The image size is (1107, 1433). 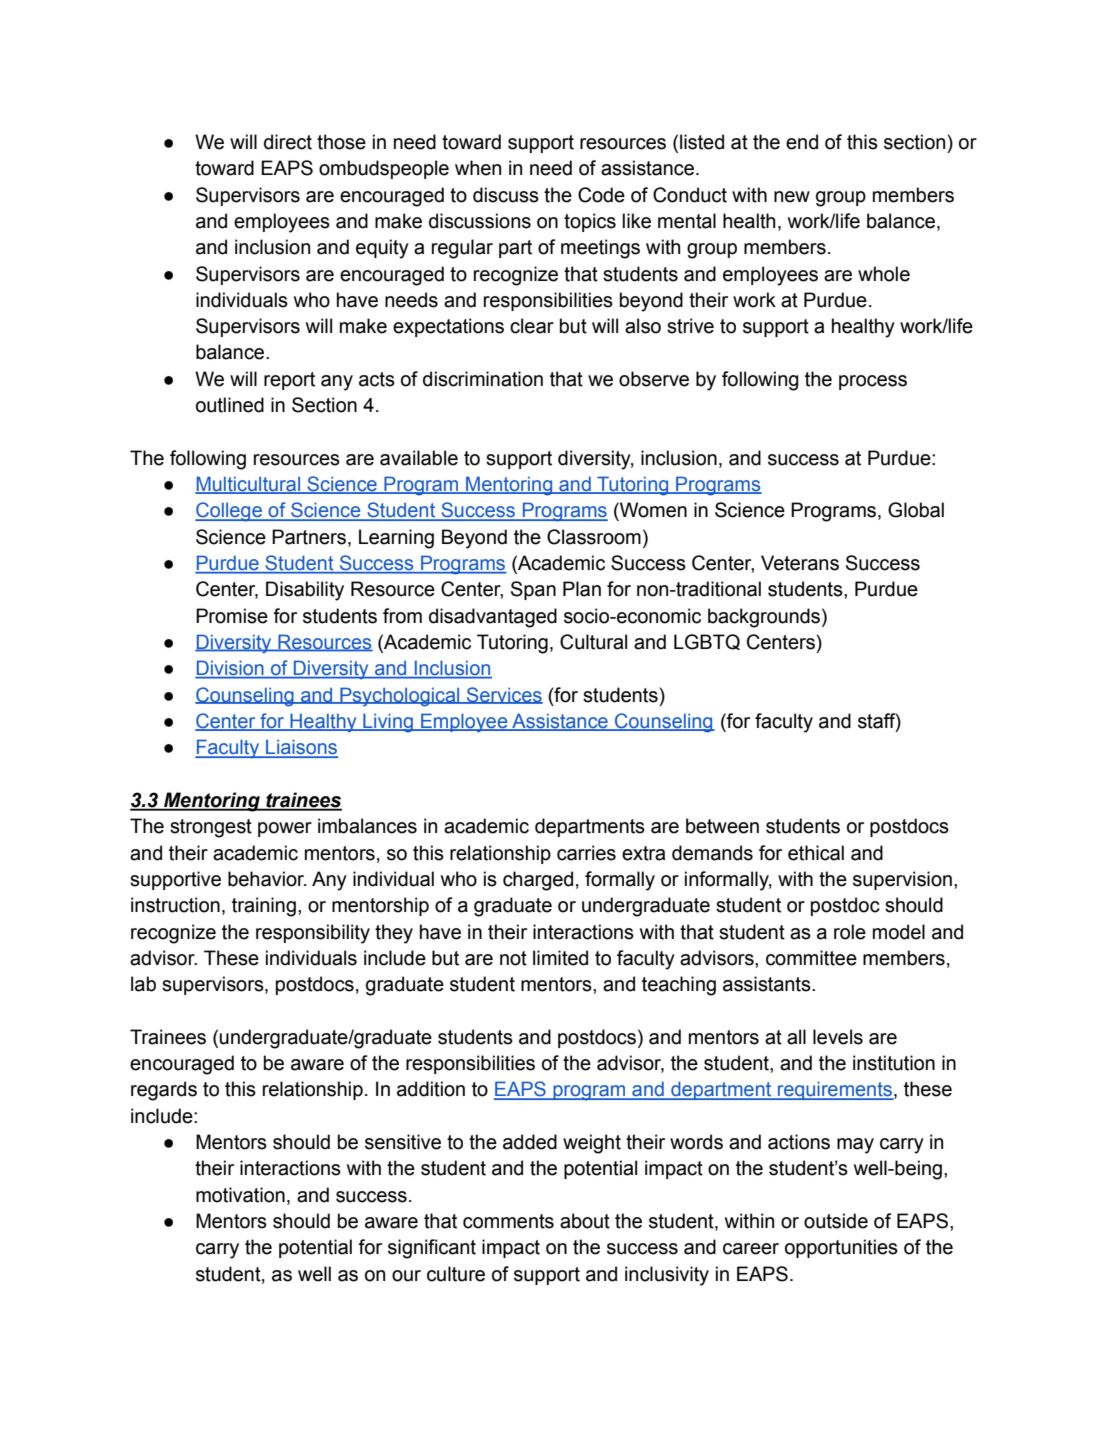 What do you see at coordinates (483, 379) in the screenshot?
I see `discrimination` at bounding box center [483, 379].
